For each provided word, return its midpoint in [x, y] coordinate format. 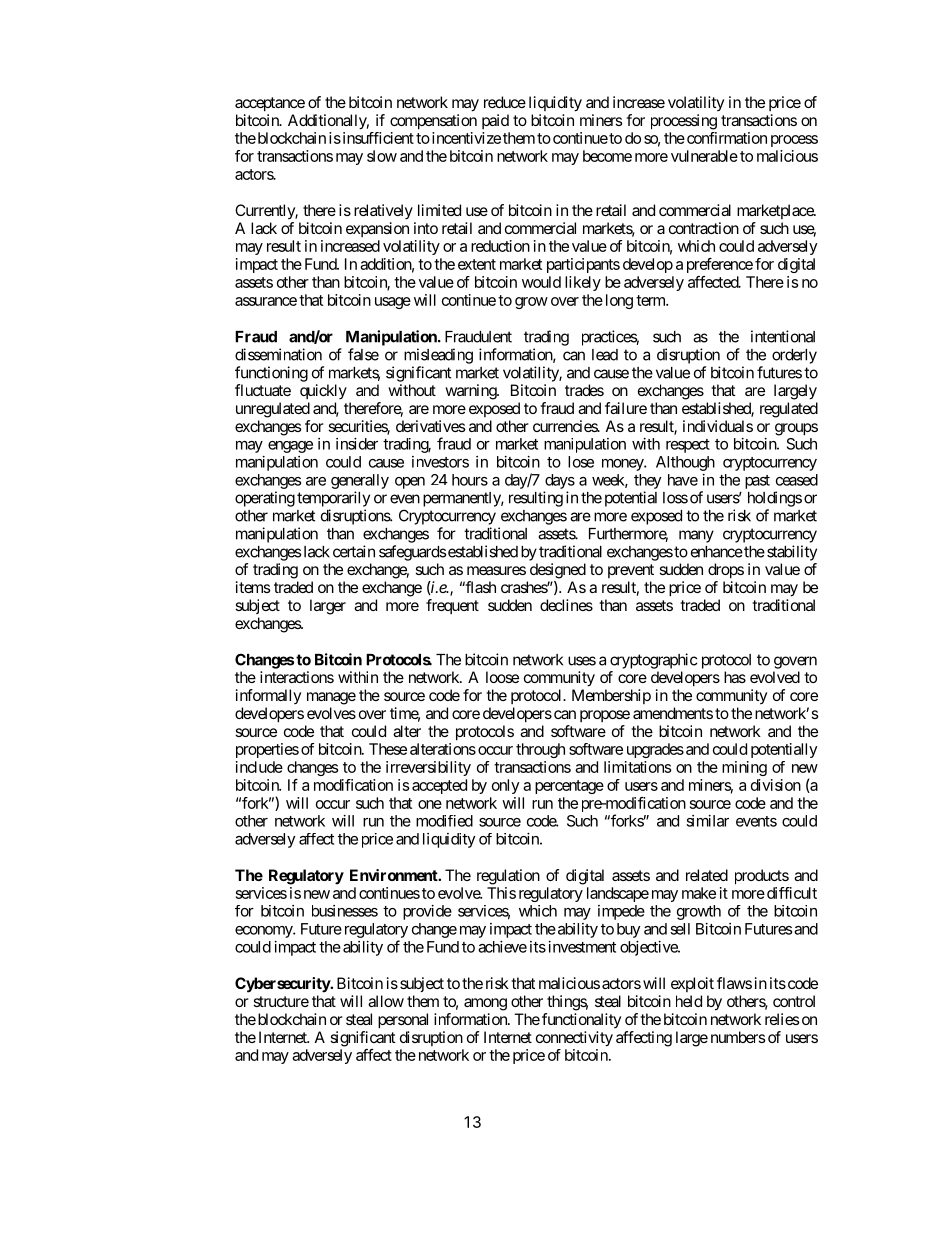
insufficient [377, 138]
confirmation [725, 138]
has [735, 677]
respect [688, 446]
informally [268, 696]
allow [386, 1001]
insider [357, 444]
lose [581, 462]
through [540, 750]
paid [495, 121]
